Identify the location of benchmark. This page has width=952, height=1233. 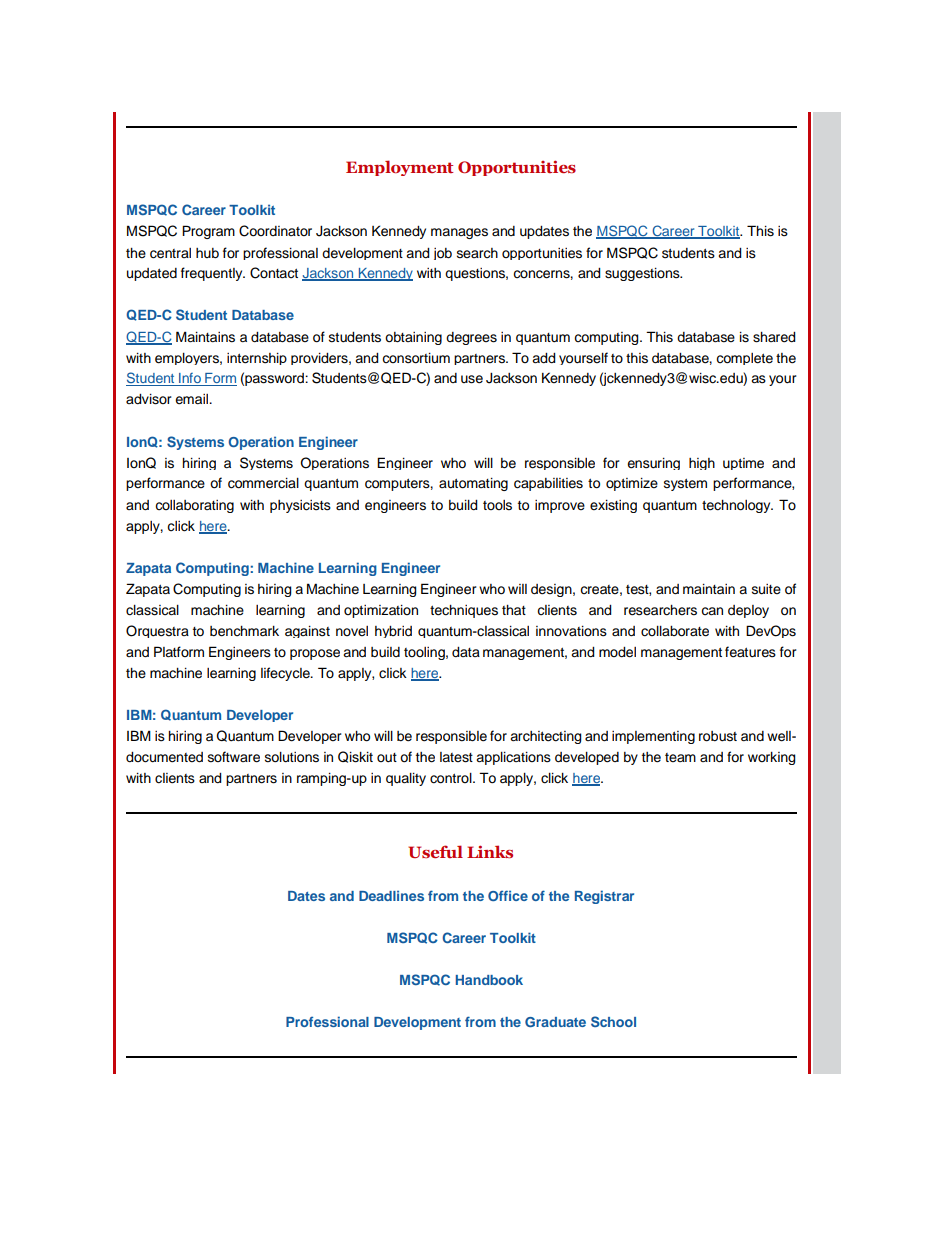
(244, 631).
